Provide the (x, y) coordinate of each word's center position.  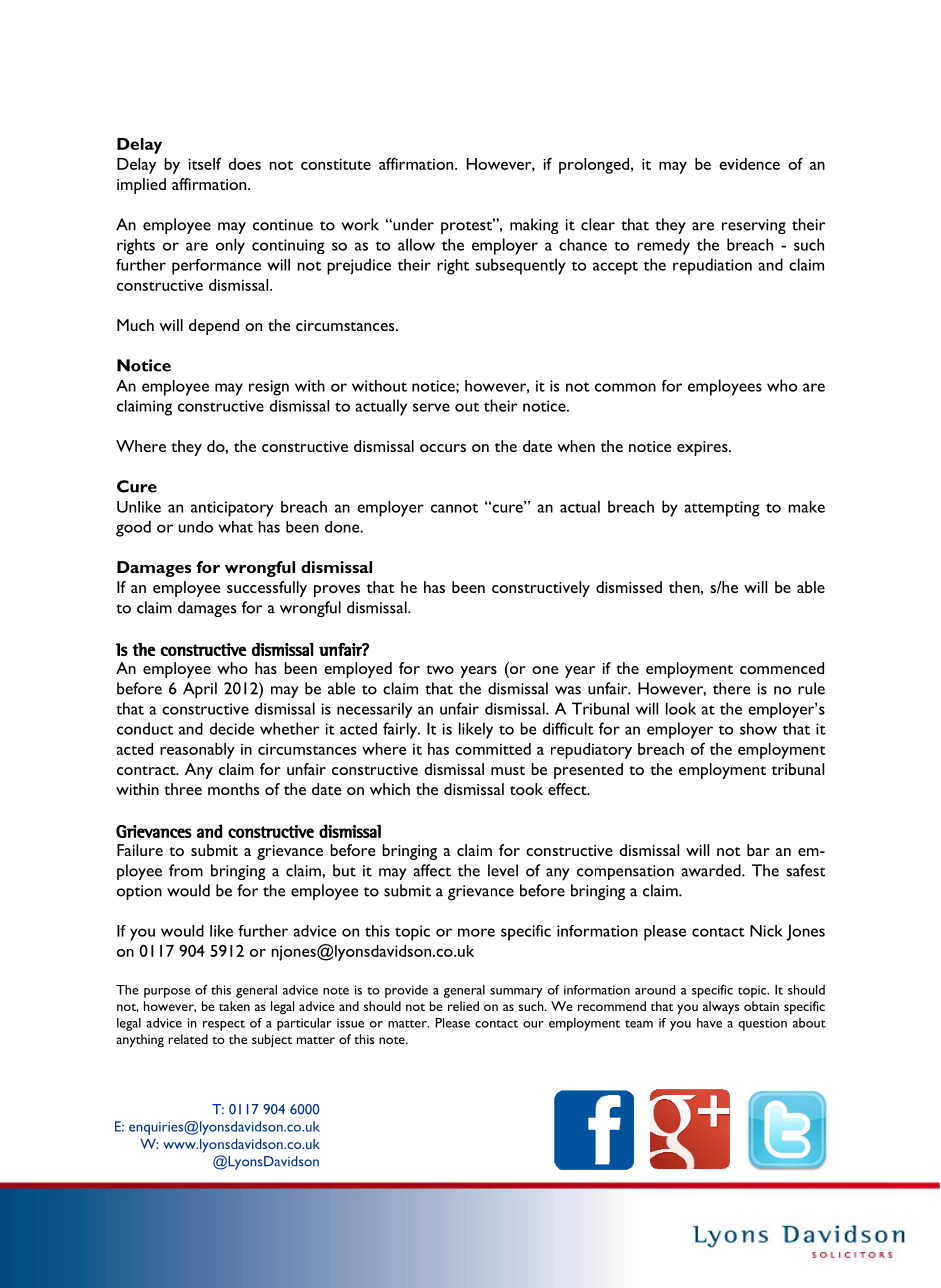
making (534, 226)
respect (224, 1025)
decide (231, 728)
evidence (749, 164)
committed (493, 749)
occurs (443, 448)
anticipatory (232, 509)
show (758, 728)
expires (703, 448)
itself (204, 164)
